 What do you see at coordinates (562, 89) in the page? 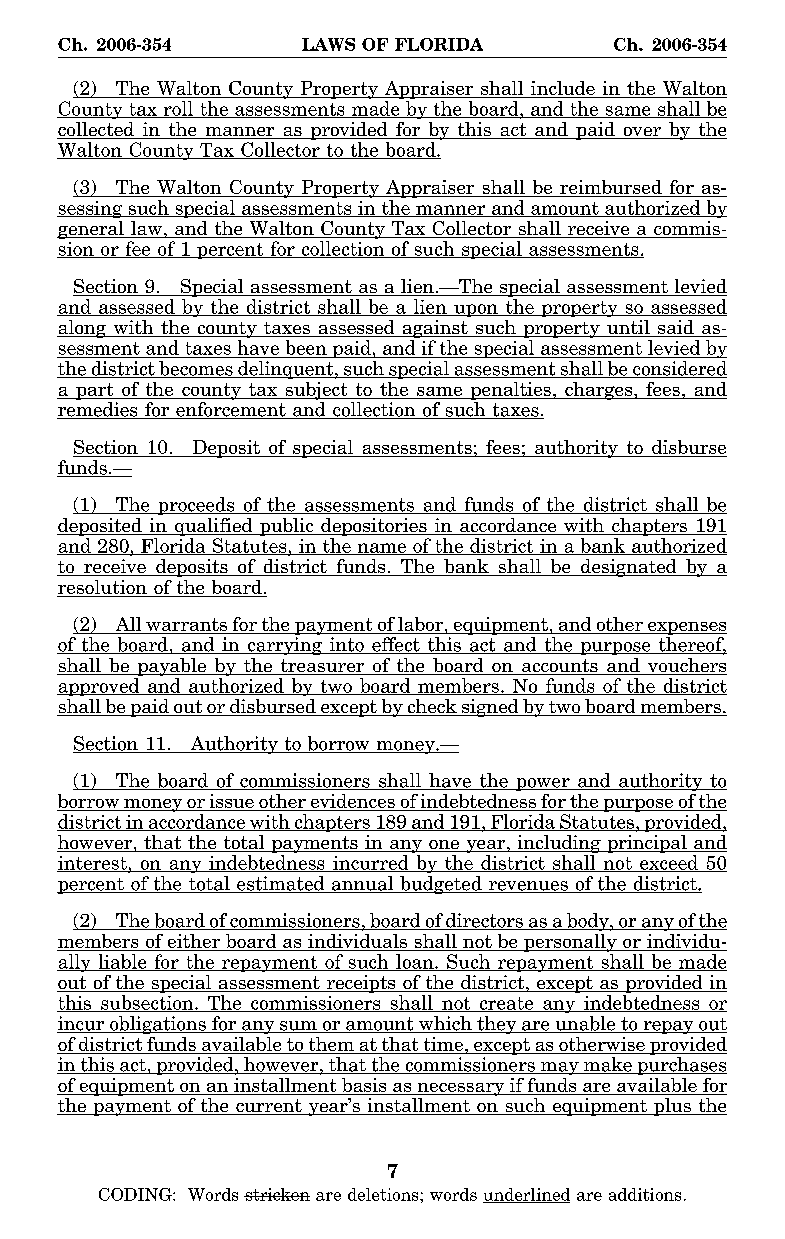
I see `include` at bounding box center [562, 89].
